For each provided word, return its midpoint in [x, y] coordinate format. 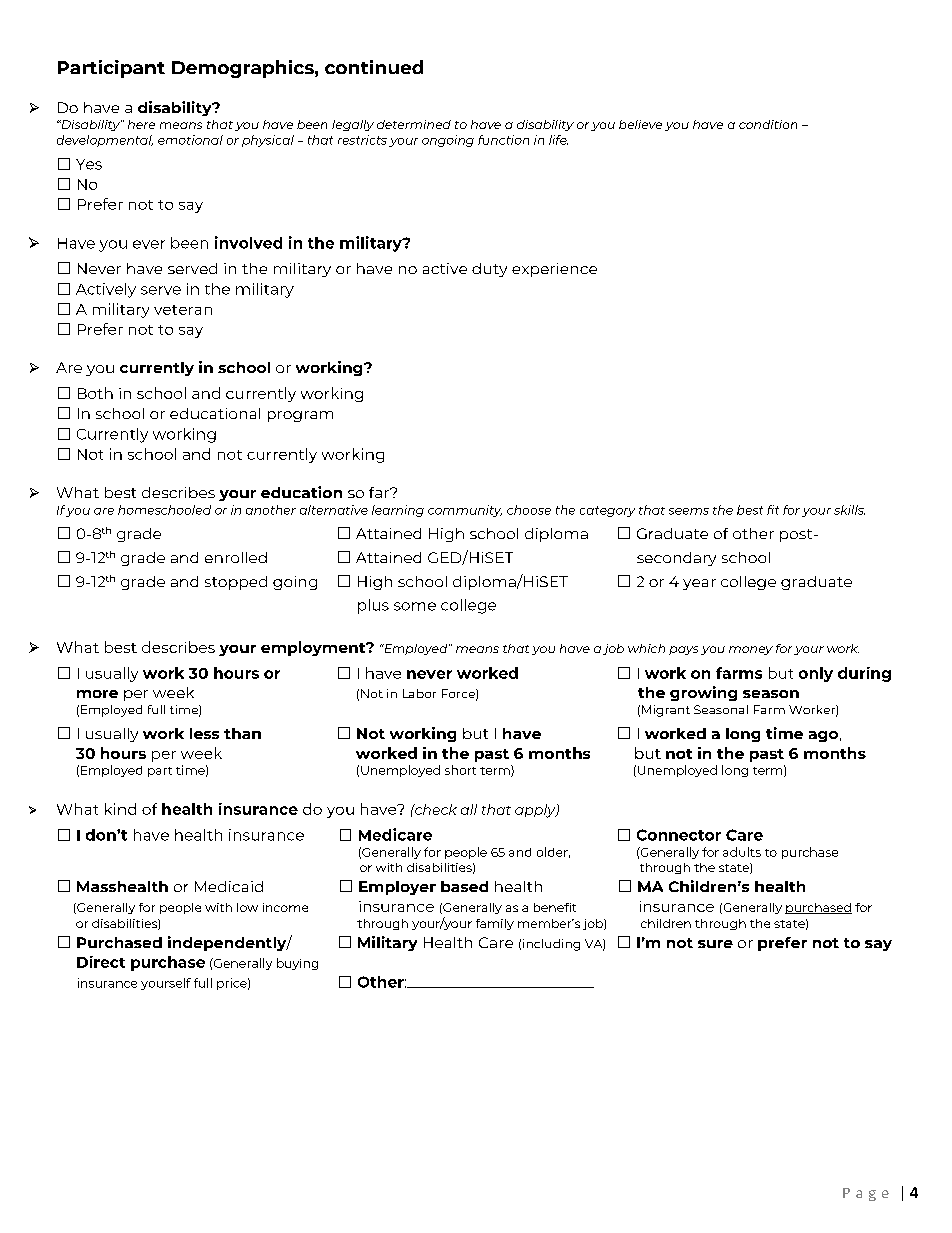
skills [849, 510]
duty [489, 270]
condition [768, 124]
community [465, 511]
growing [703, 693]
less [204, 733]
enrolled [236, 557]
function [503, 140]
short [460, 770]
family [495, 924]
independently [228, 943]
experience [554, 270]
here [141, 124]
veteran [183, 310]
